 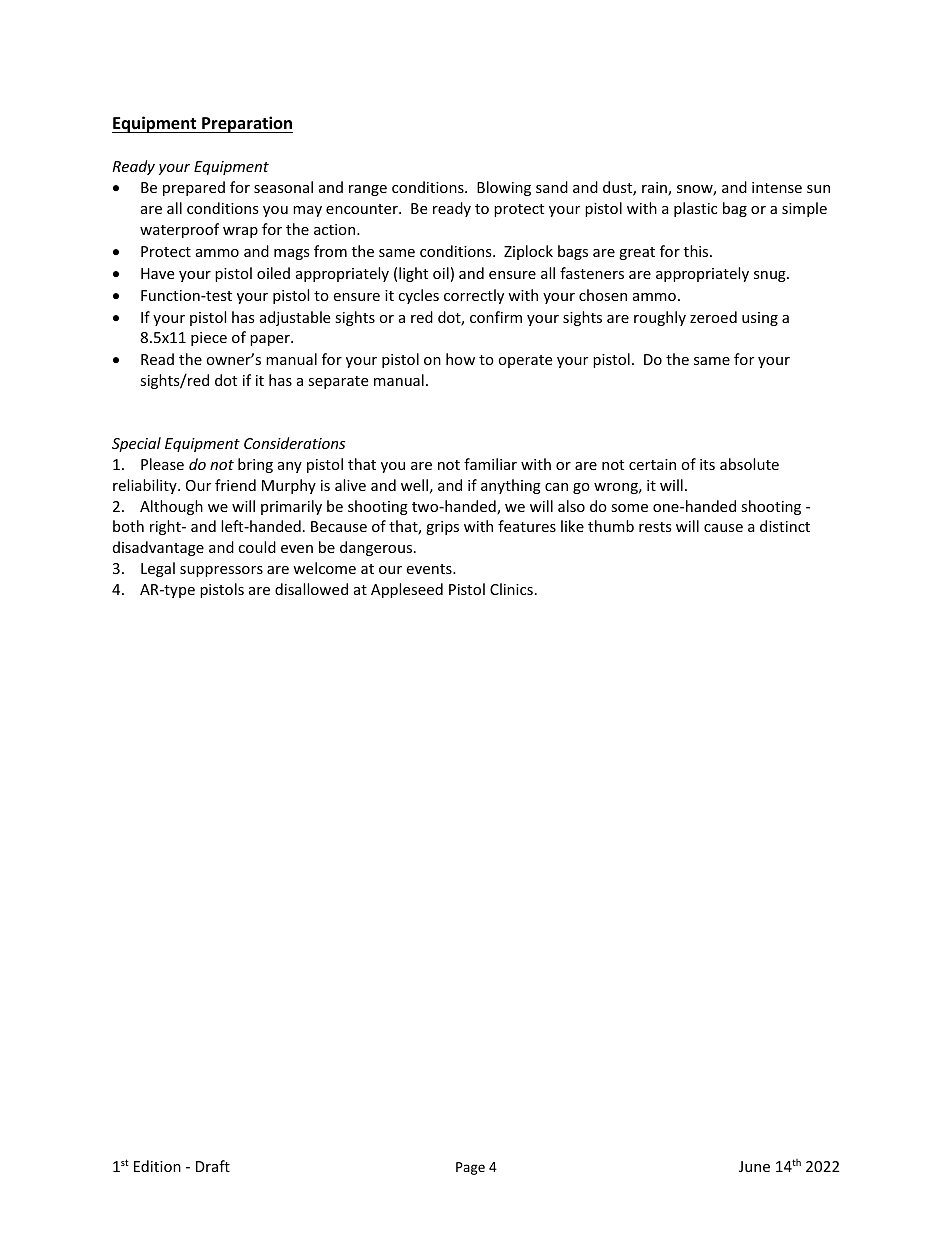 What do you see at coordinates (777, 187) in the screenshot?
I see `intense` at bounding box center [777, 187].
